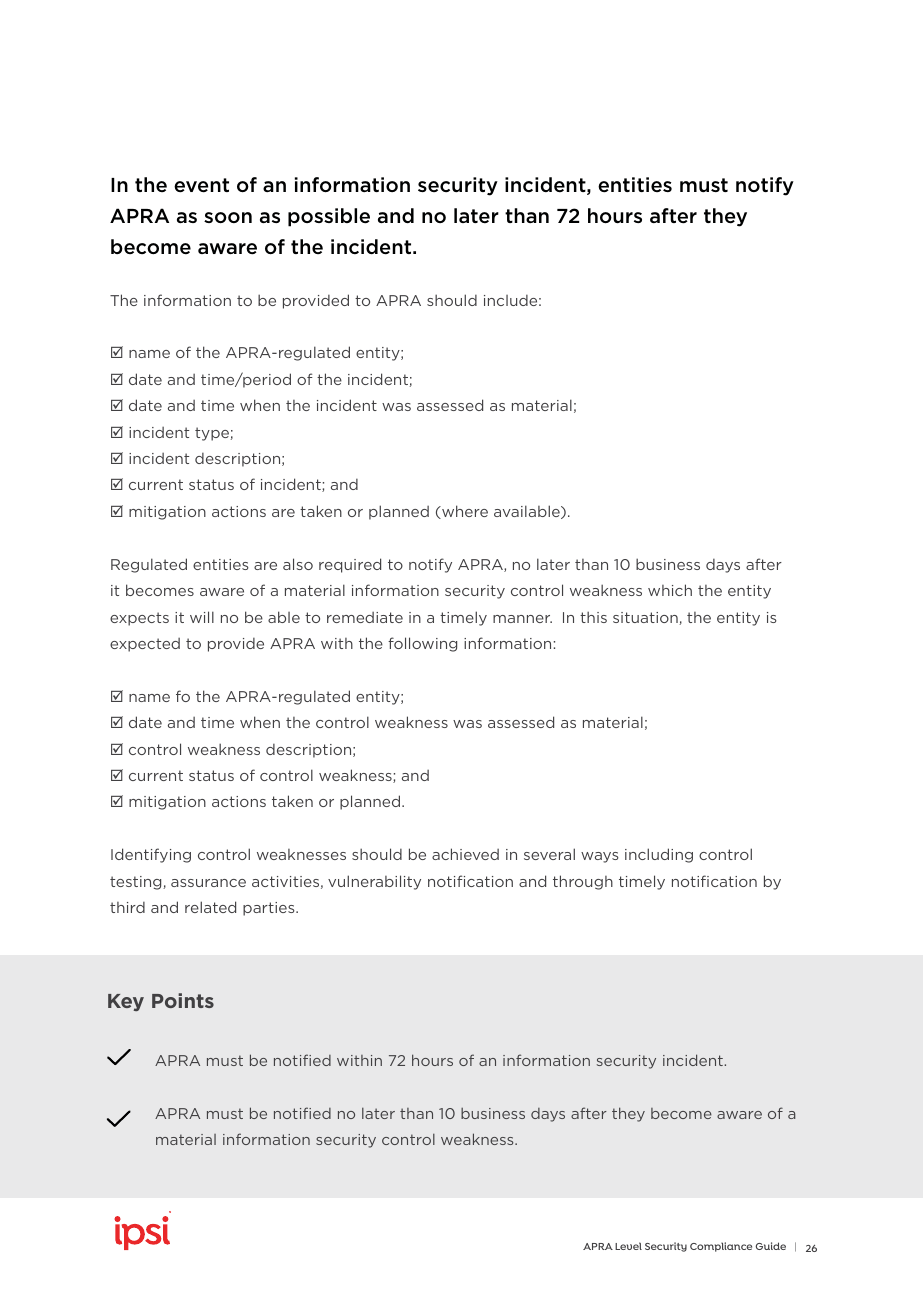 The width and height of the screenshot is (924, 1308). I want to click on situation, so click(646, 618).
